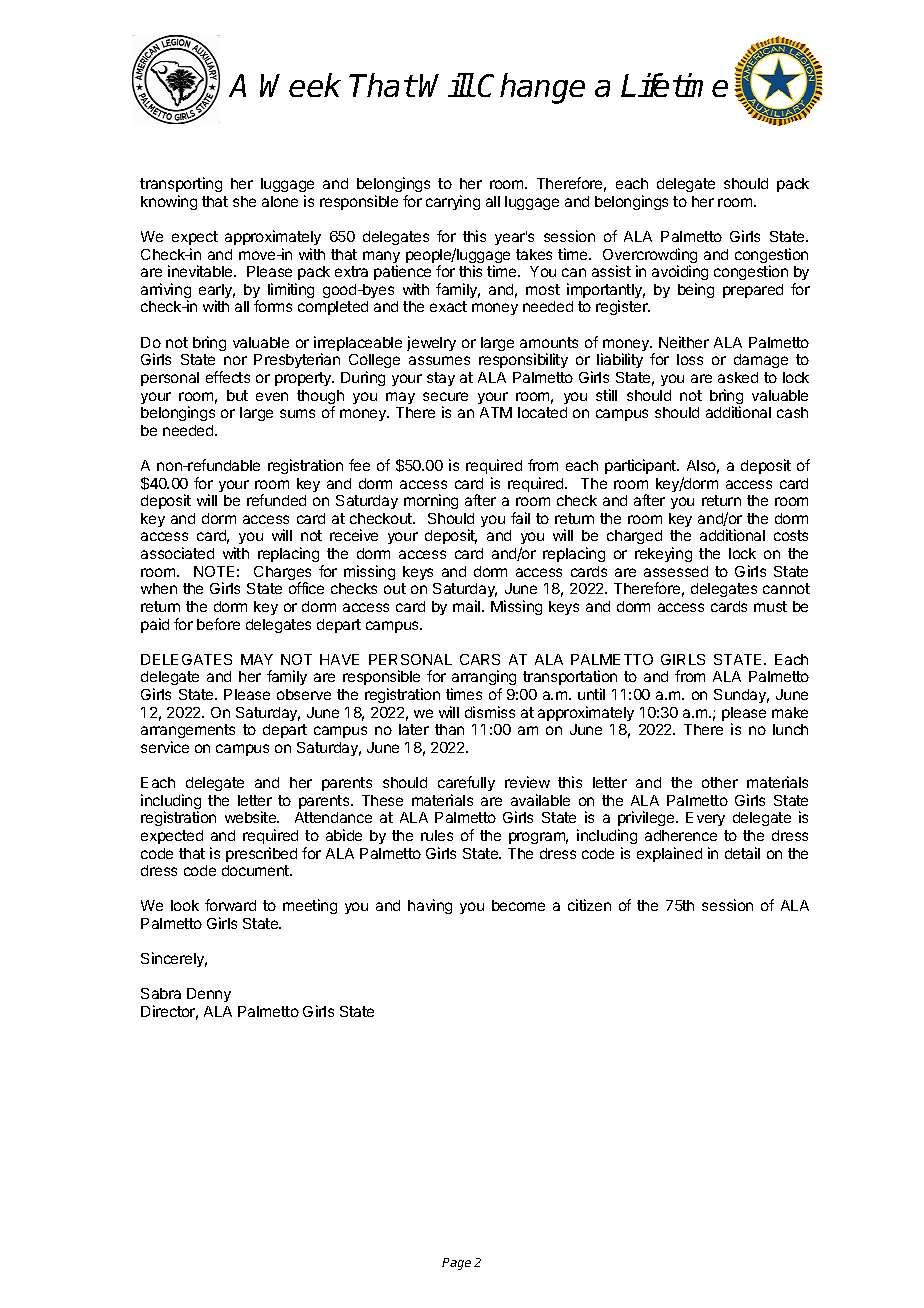 This document has height=1308, width=924. I want to click on participant, so click(641, 466).
